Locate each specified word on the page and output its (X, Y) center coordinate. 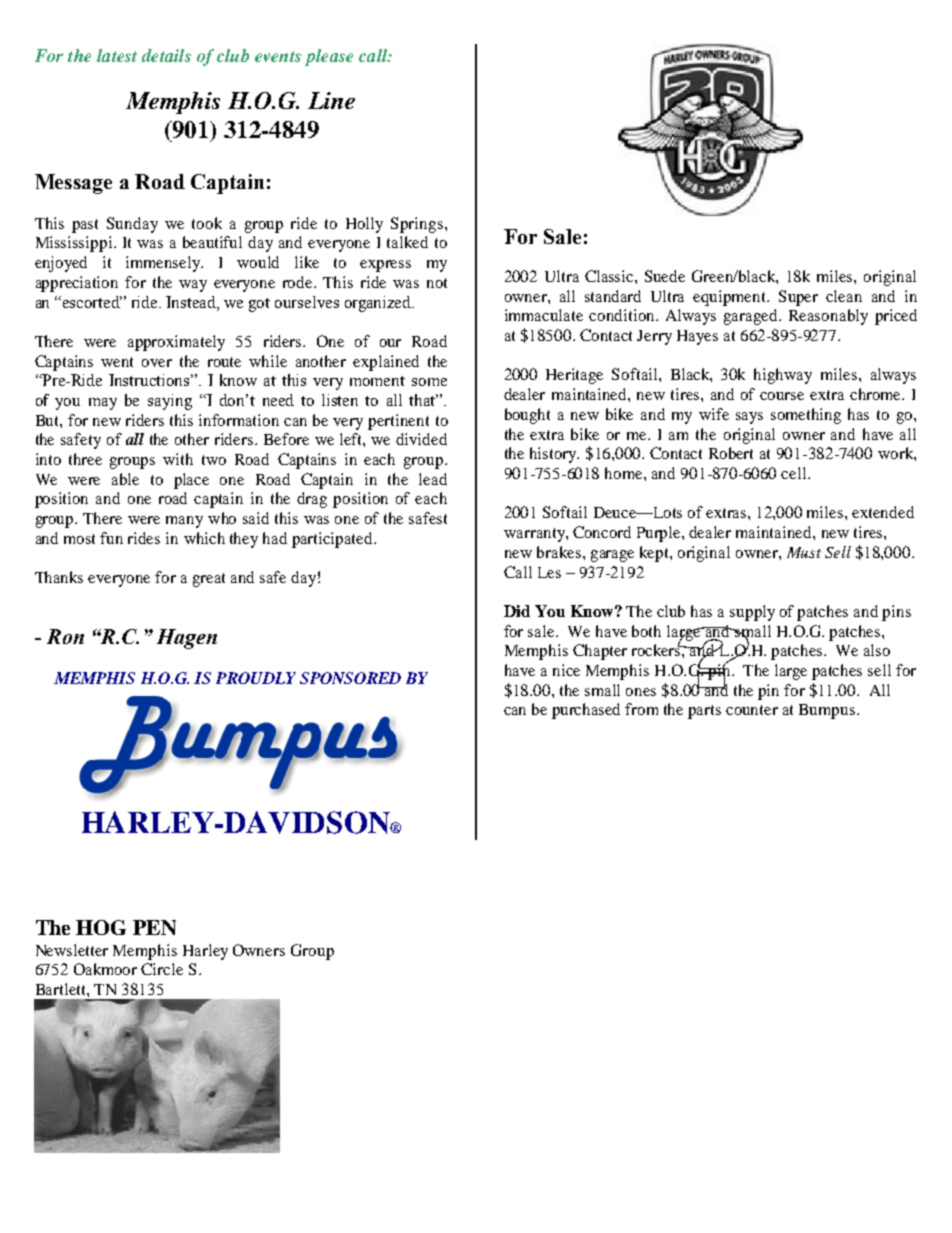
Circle (162, 969)
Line (331, 100)
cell (795, 473)
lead (433, 479)
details (166, 55)
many (184, 522)
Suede (665, 276)
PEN (154, 927)
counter (752, 710)
